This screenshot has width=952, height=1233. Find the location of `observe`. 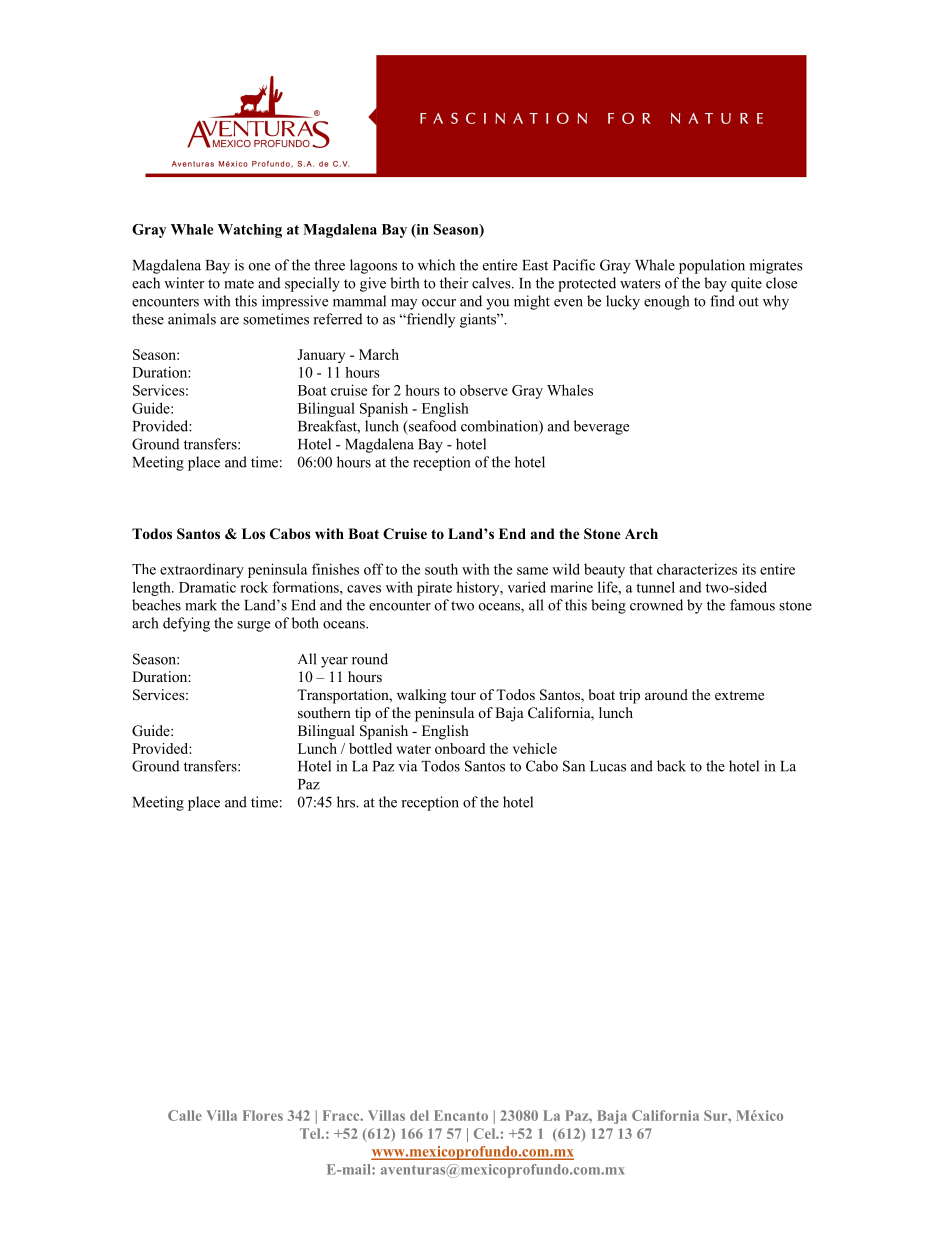

observe is located at coordinates (484, 390).
